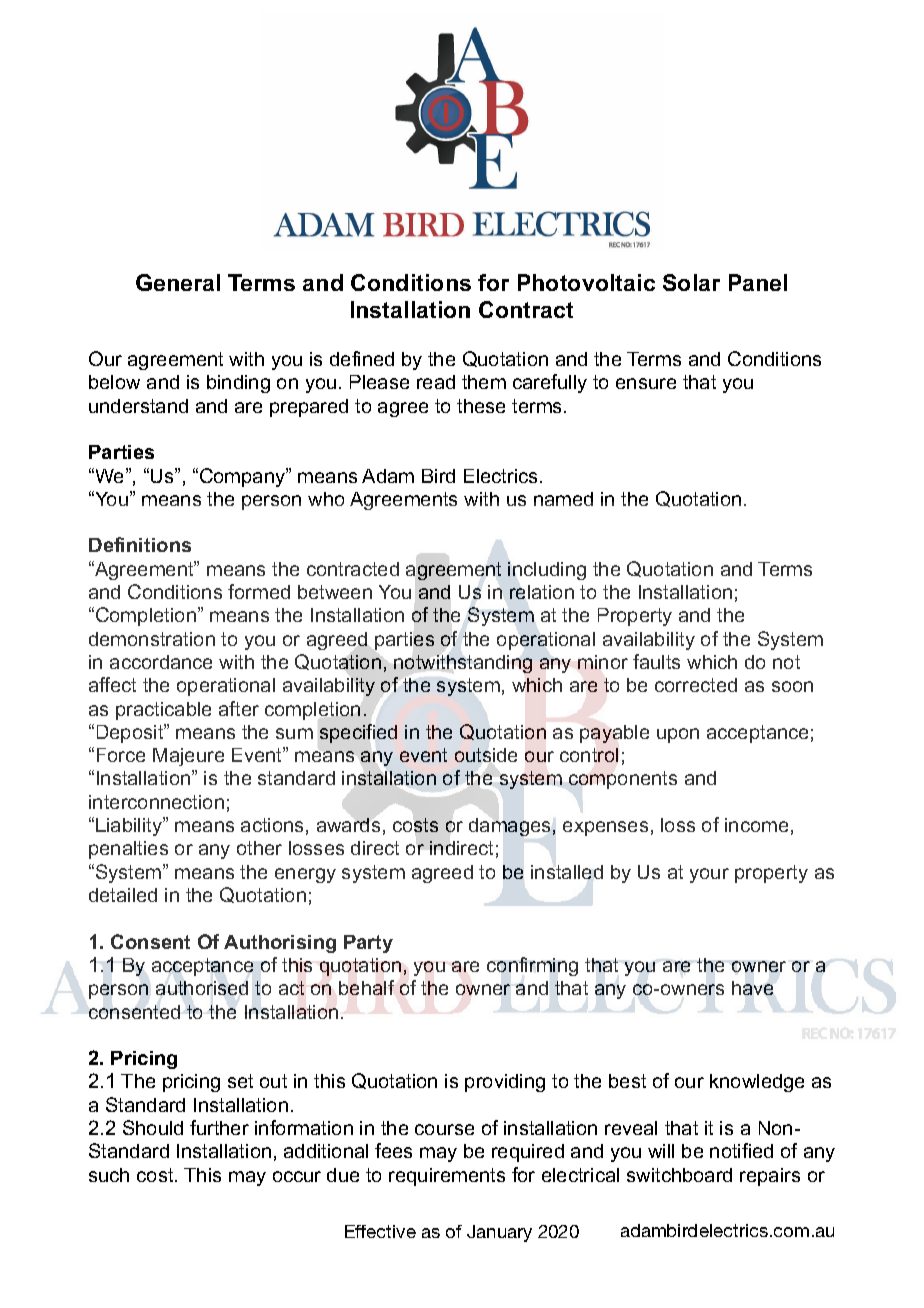 The width and height of the screenshot is (924, 1308). What do you see at coordinates (140, 544) in the screenshot?
I see `Definitions` at bounding box center [140, 544].
